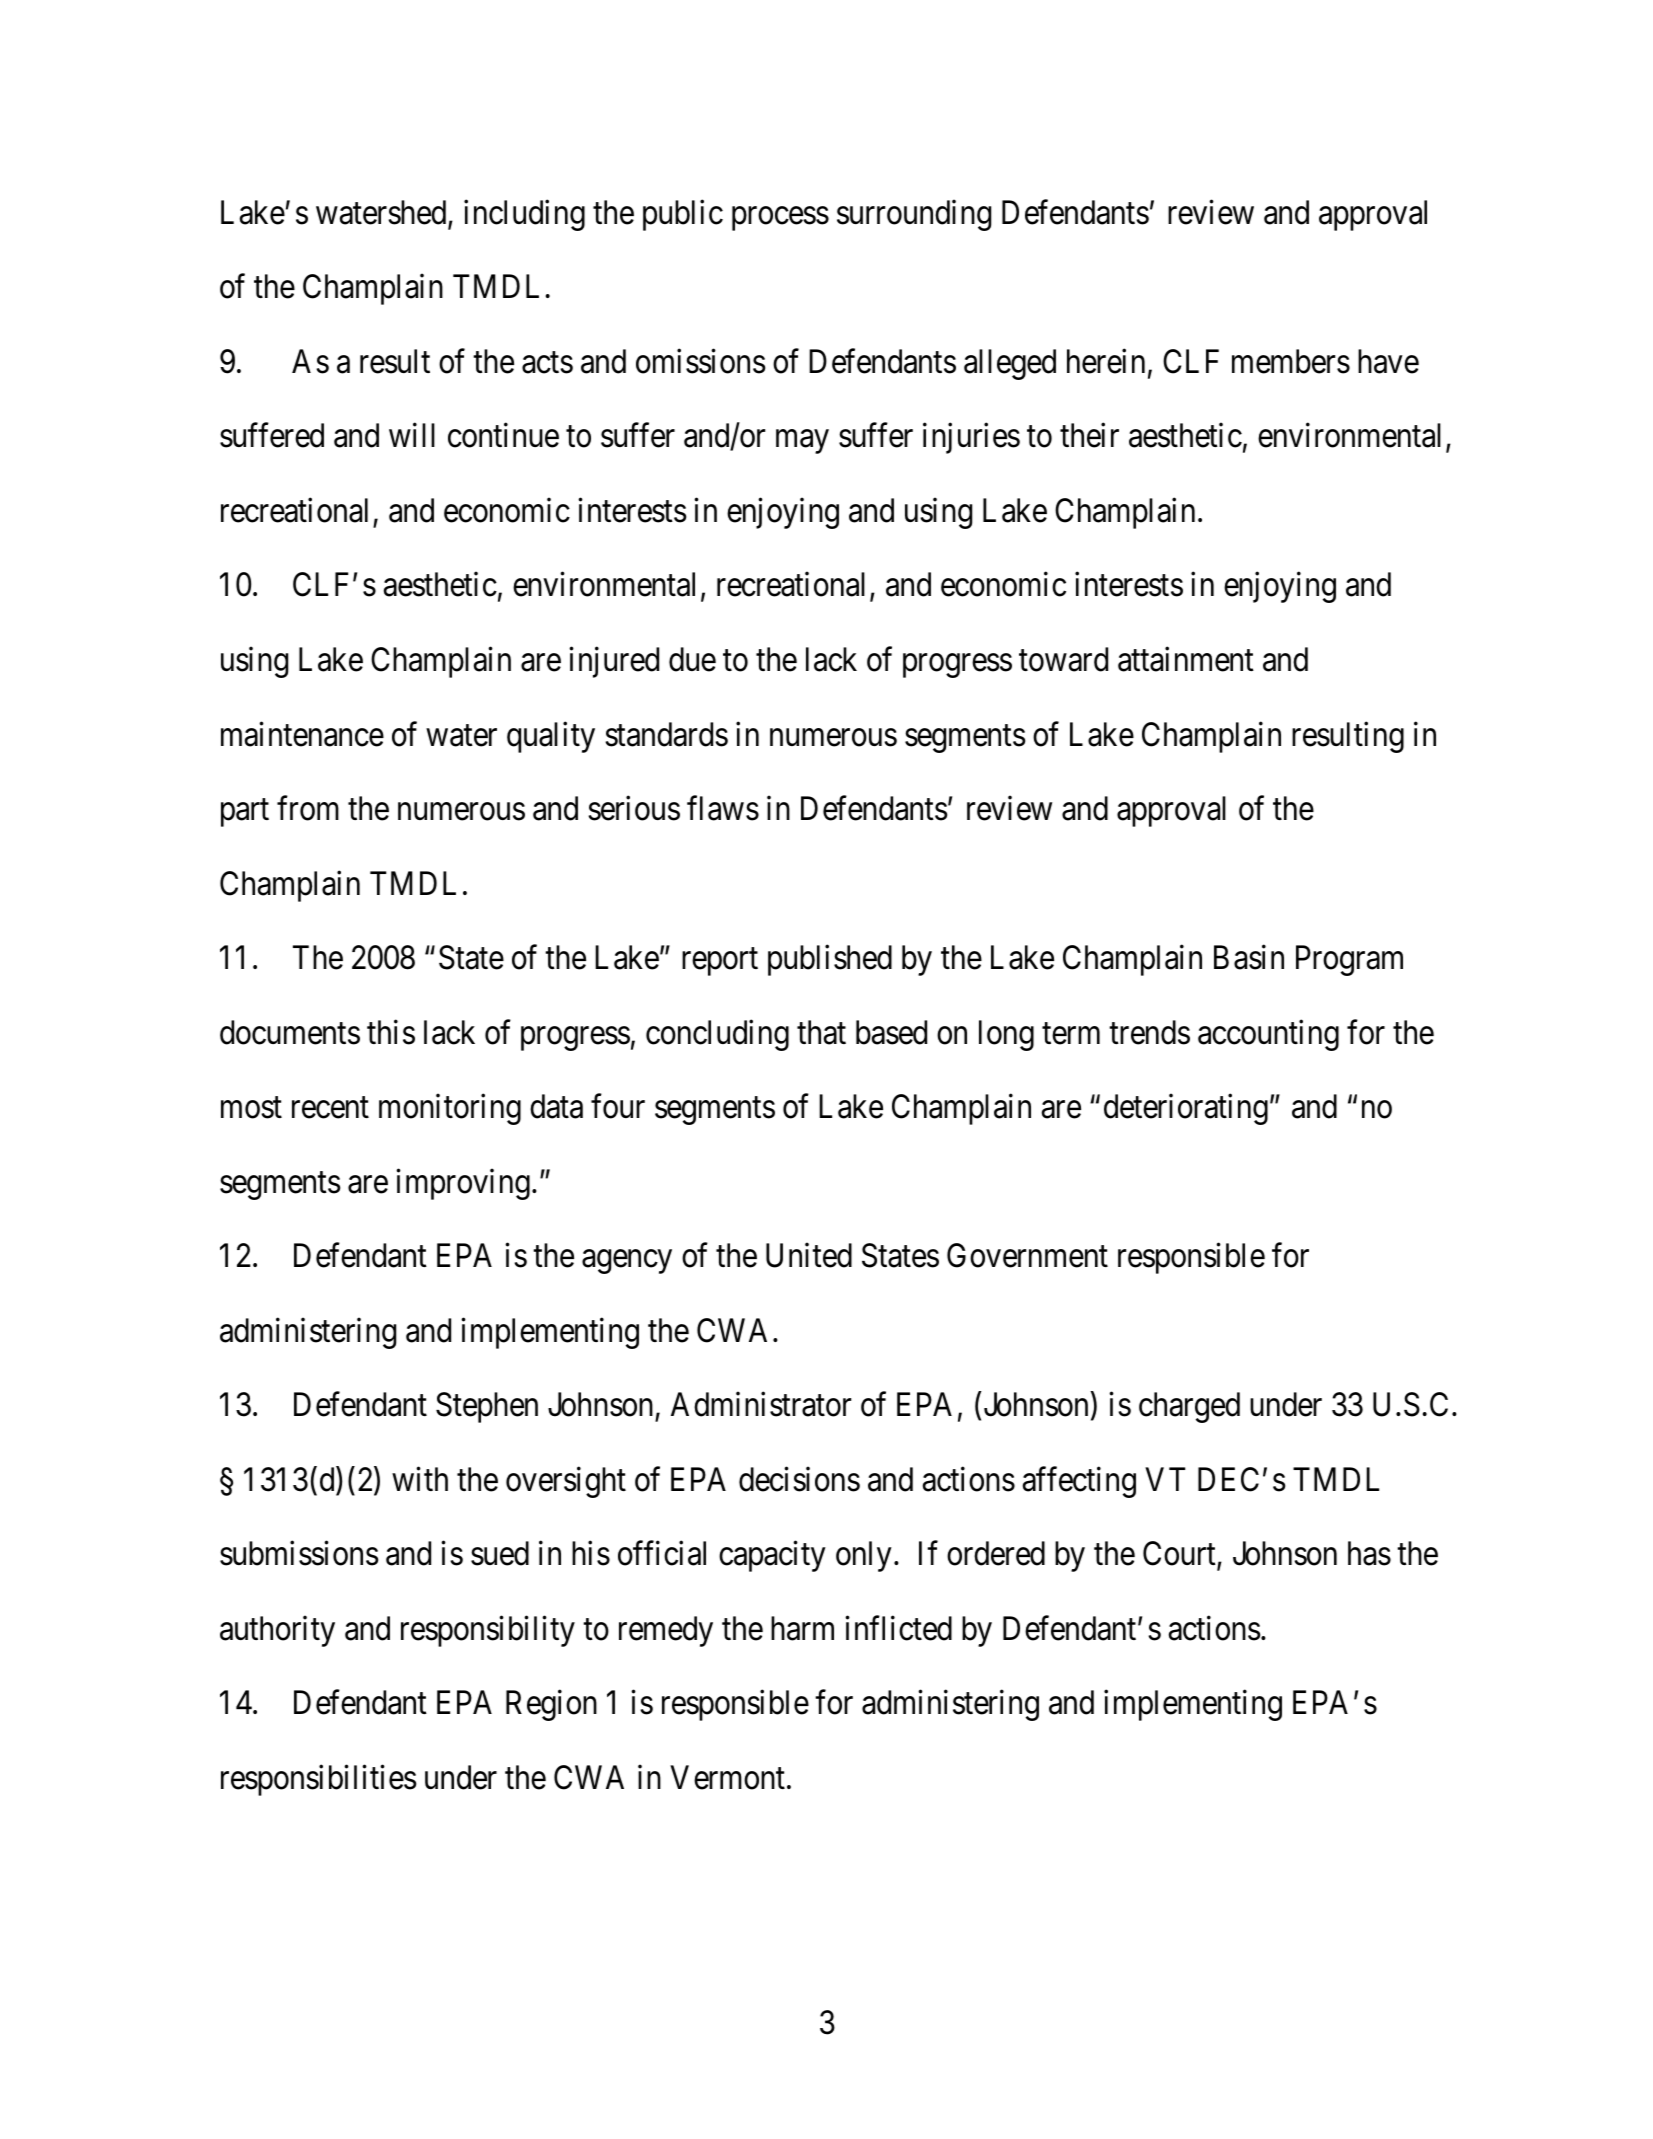 The height and width of the page is (2139, 1653). What do you see at coordinates (1180, 1555) in the page?
I see `Court` at bounding box center [1180, 1555].
